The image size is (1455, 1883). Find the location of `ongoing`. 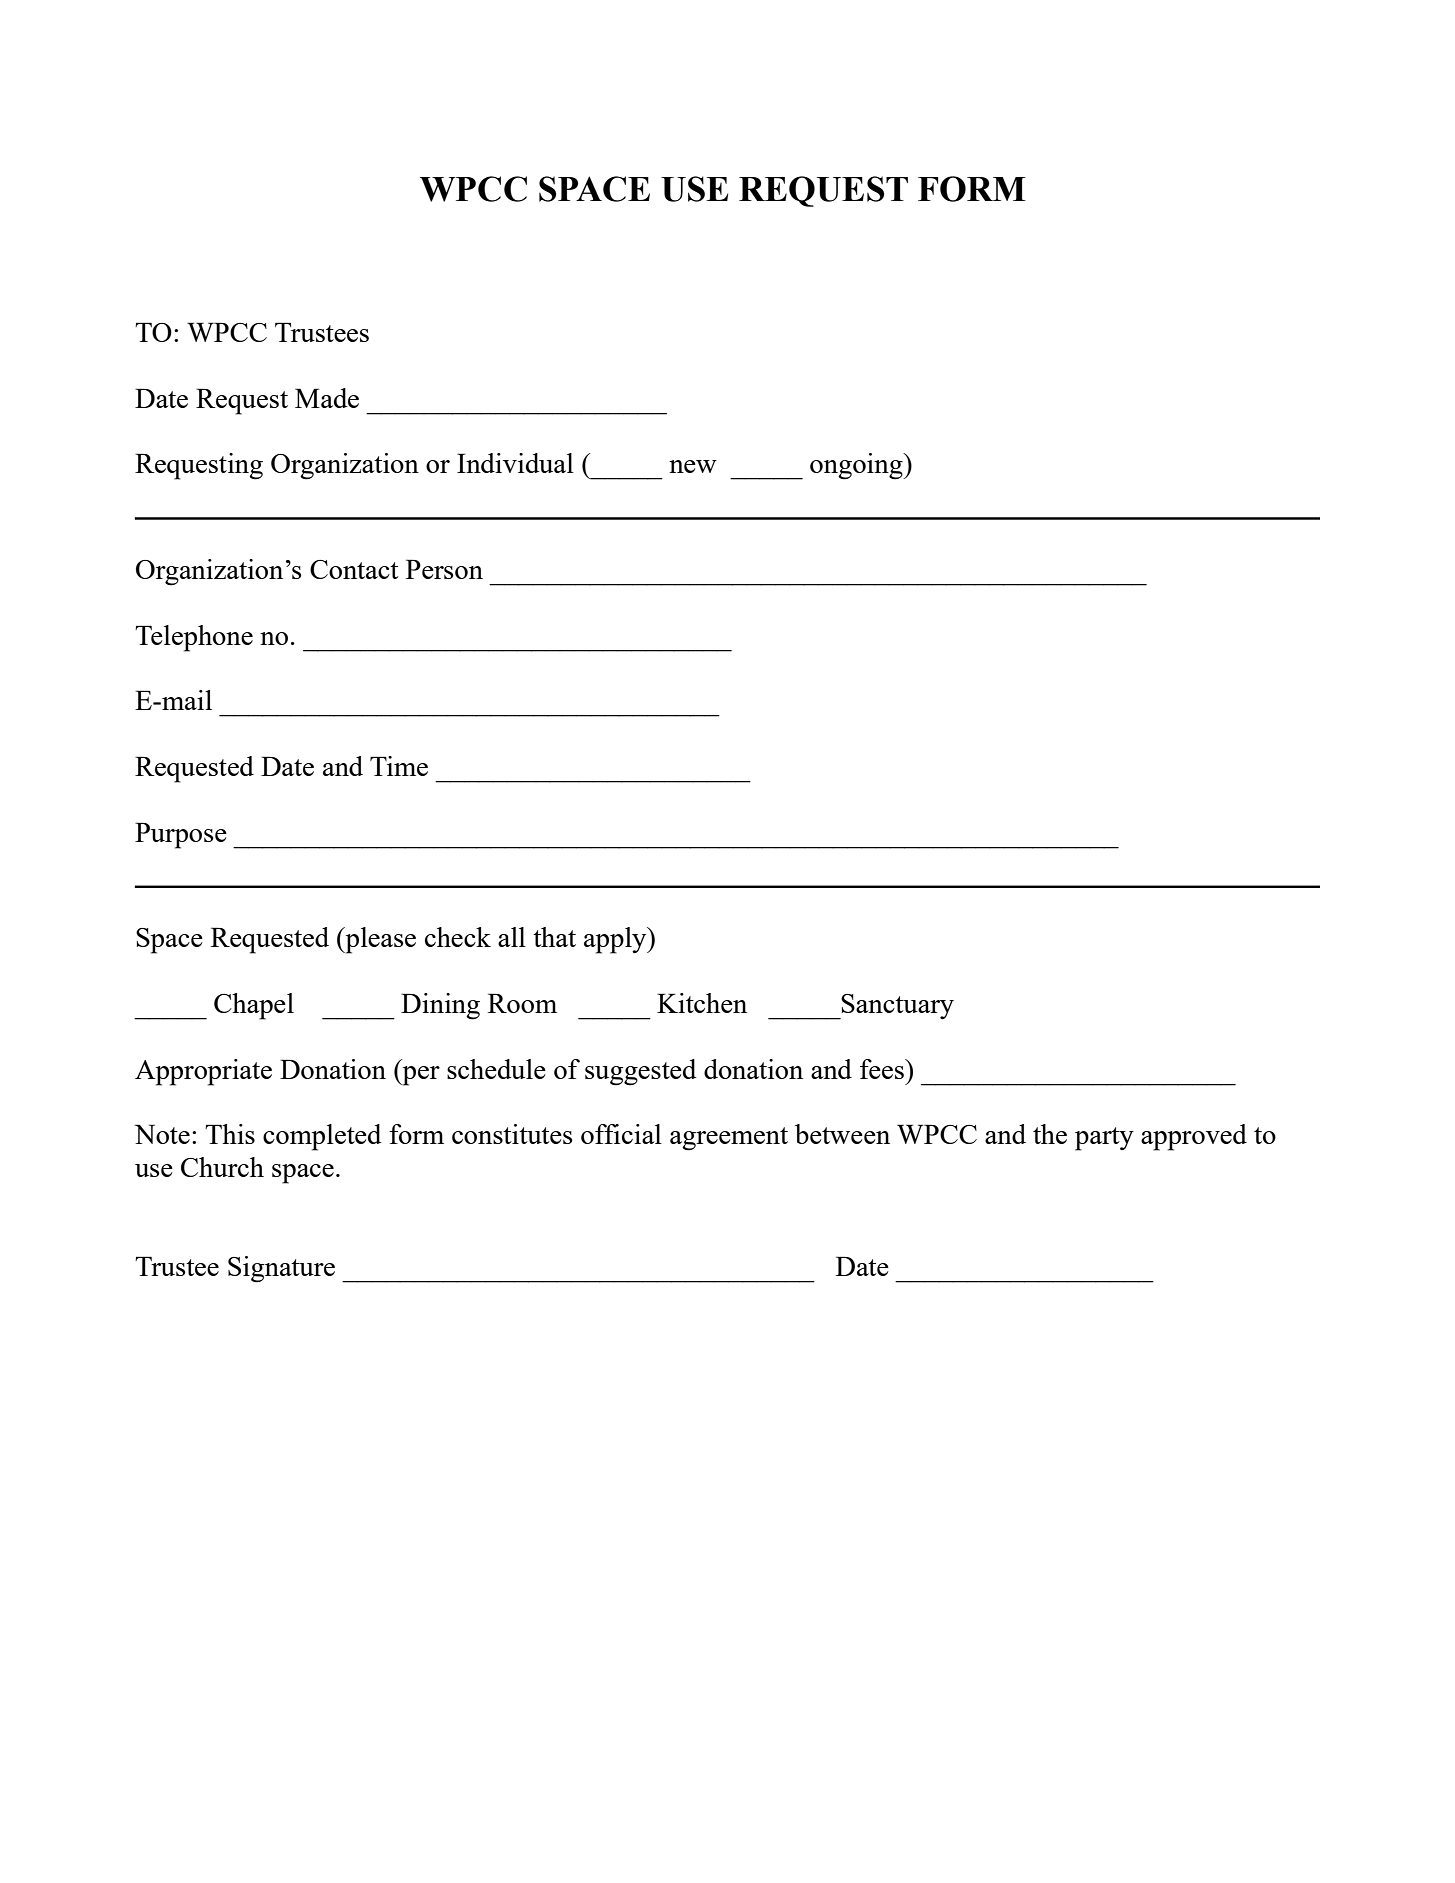

ongoing is located at coordinates (857, 466).
